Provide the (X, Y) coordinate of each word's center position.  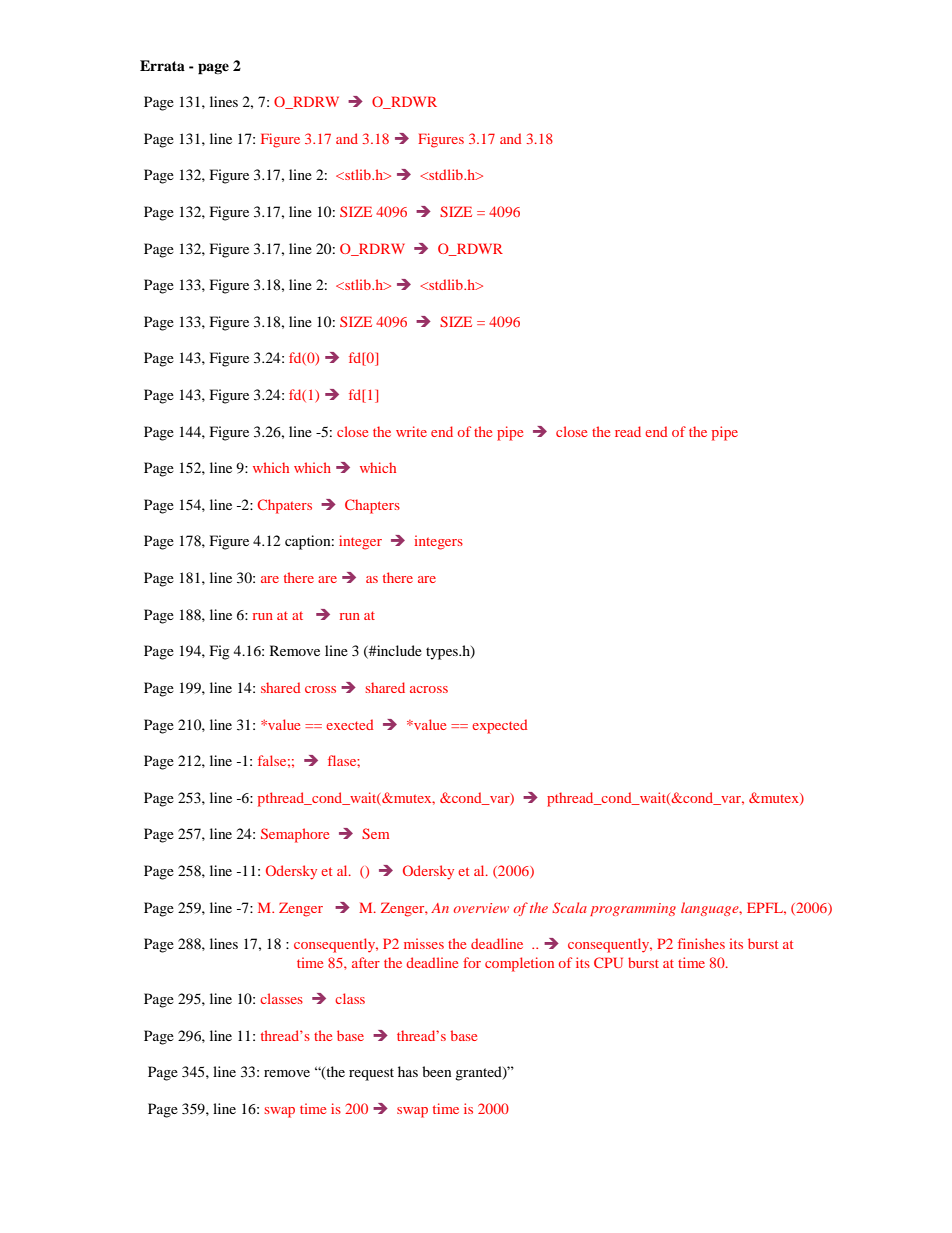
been (437, 1071)
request (371, 1074)
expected (499, 726)
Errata (162, 65)
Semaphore (295, 835)
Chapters (372, 506)
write (411, 431)
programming (633, 909)
